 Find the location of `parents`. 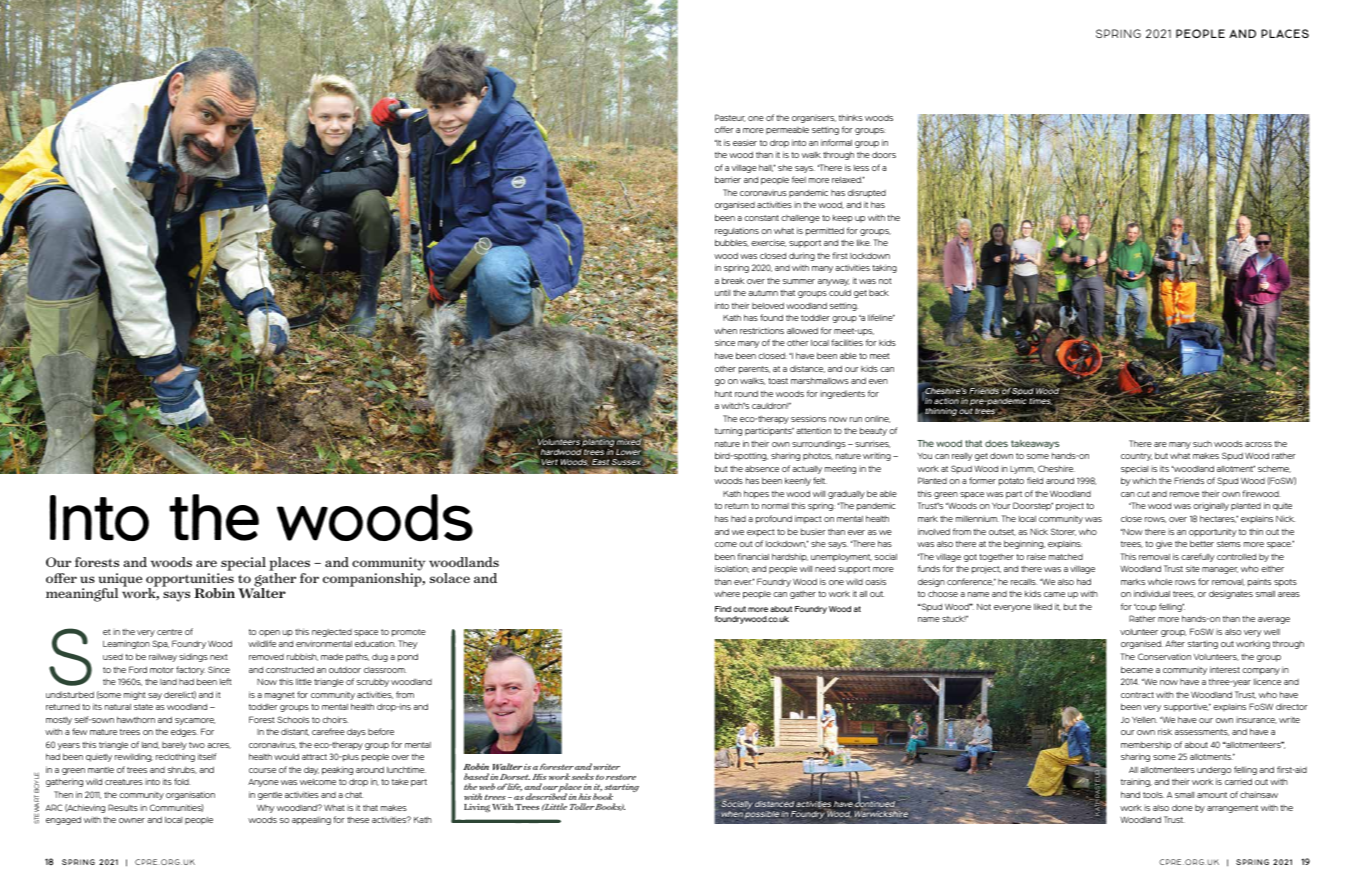

parents is located at coordinates (754, 370).
